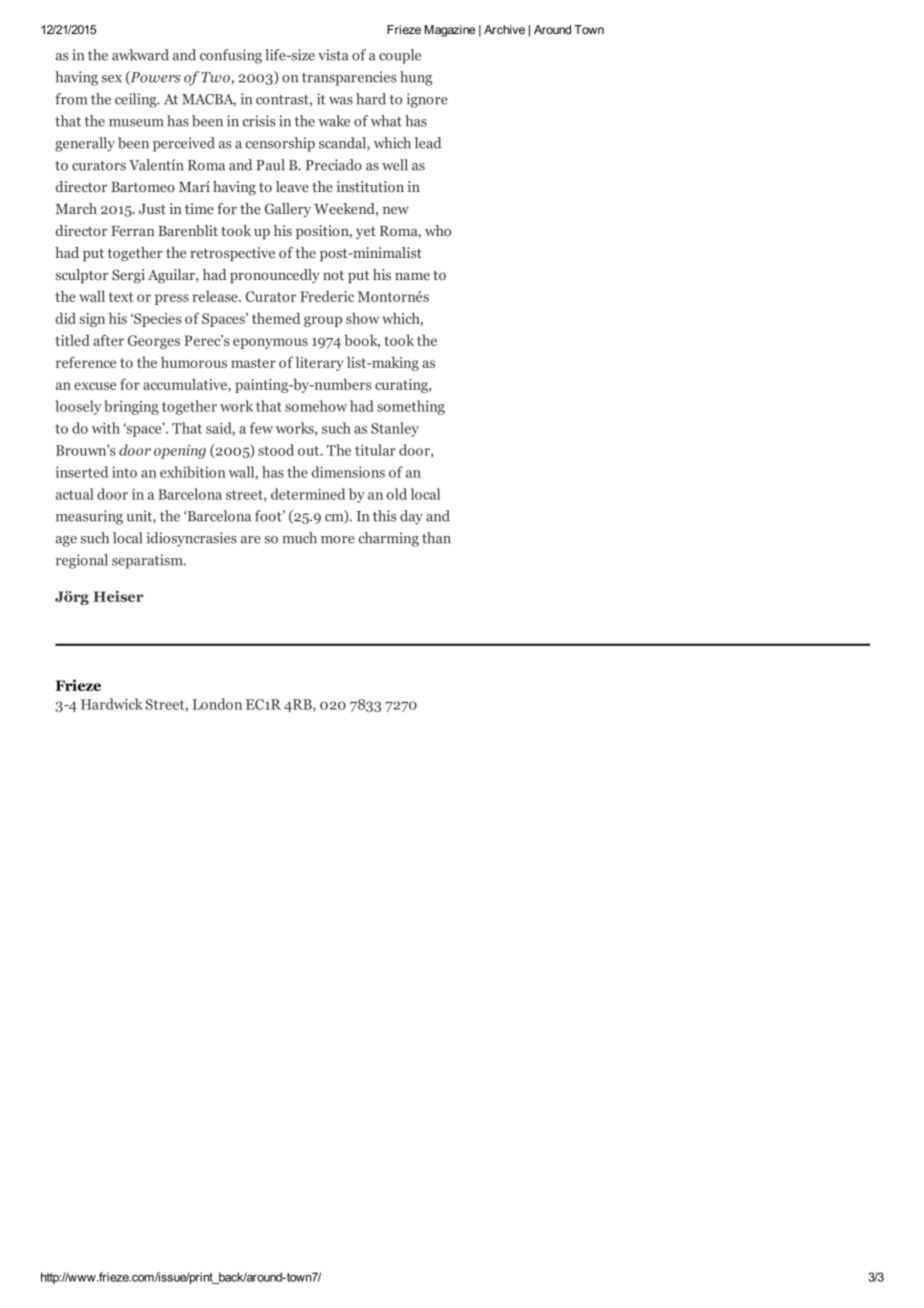  Describe the element at coordinates (338, 540) in the image. I see `more` at that location.
